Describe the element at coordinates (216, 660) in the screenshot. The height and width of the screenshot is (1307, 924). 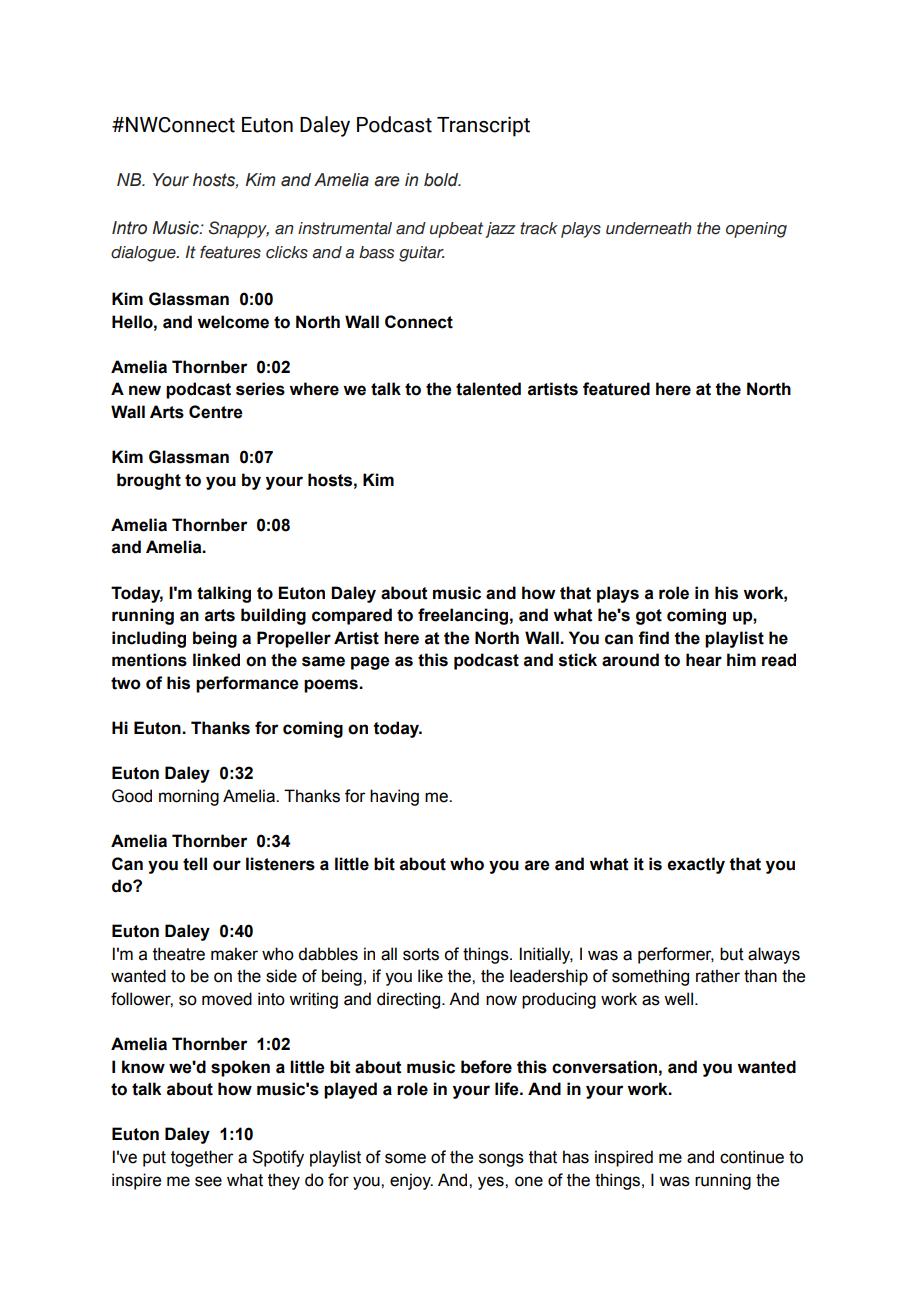
I see `linked` at that location.
